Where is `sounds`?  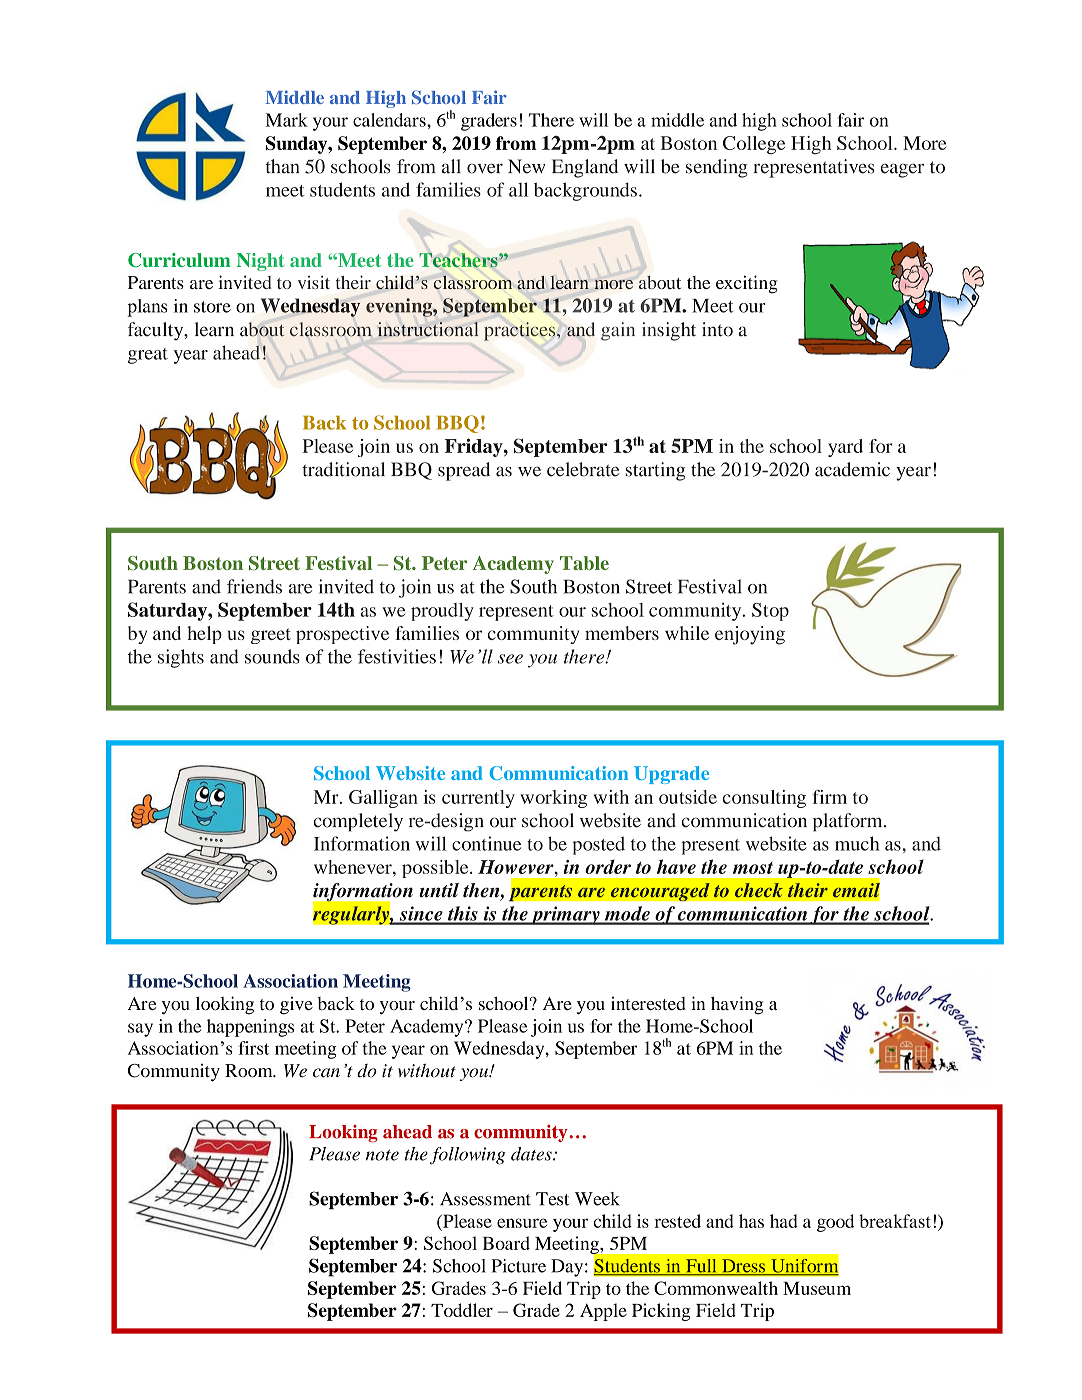 sounds is located at coordinates (272, 656).
